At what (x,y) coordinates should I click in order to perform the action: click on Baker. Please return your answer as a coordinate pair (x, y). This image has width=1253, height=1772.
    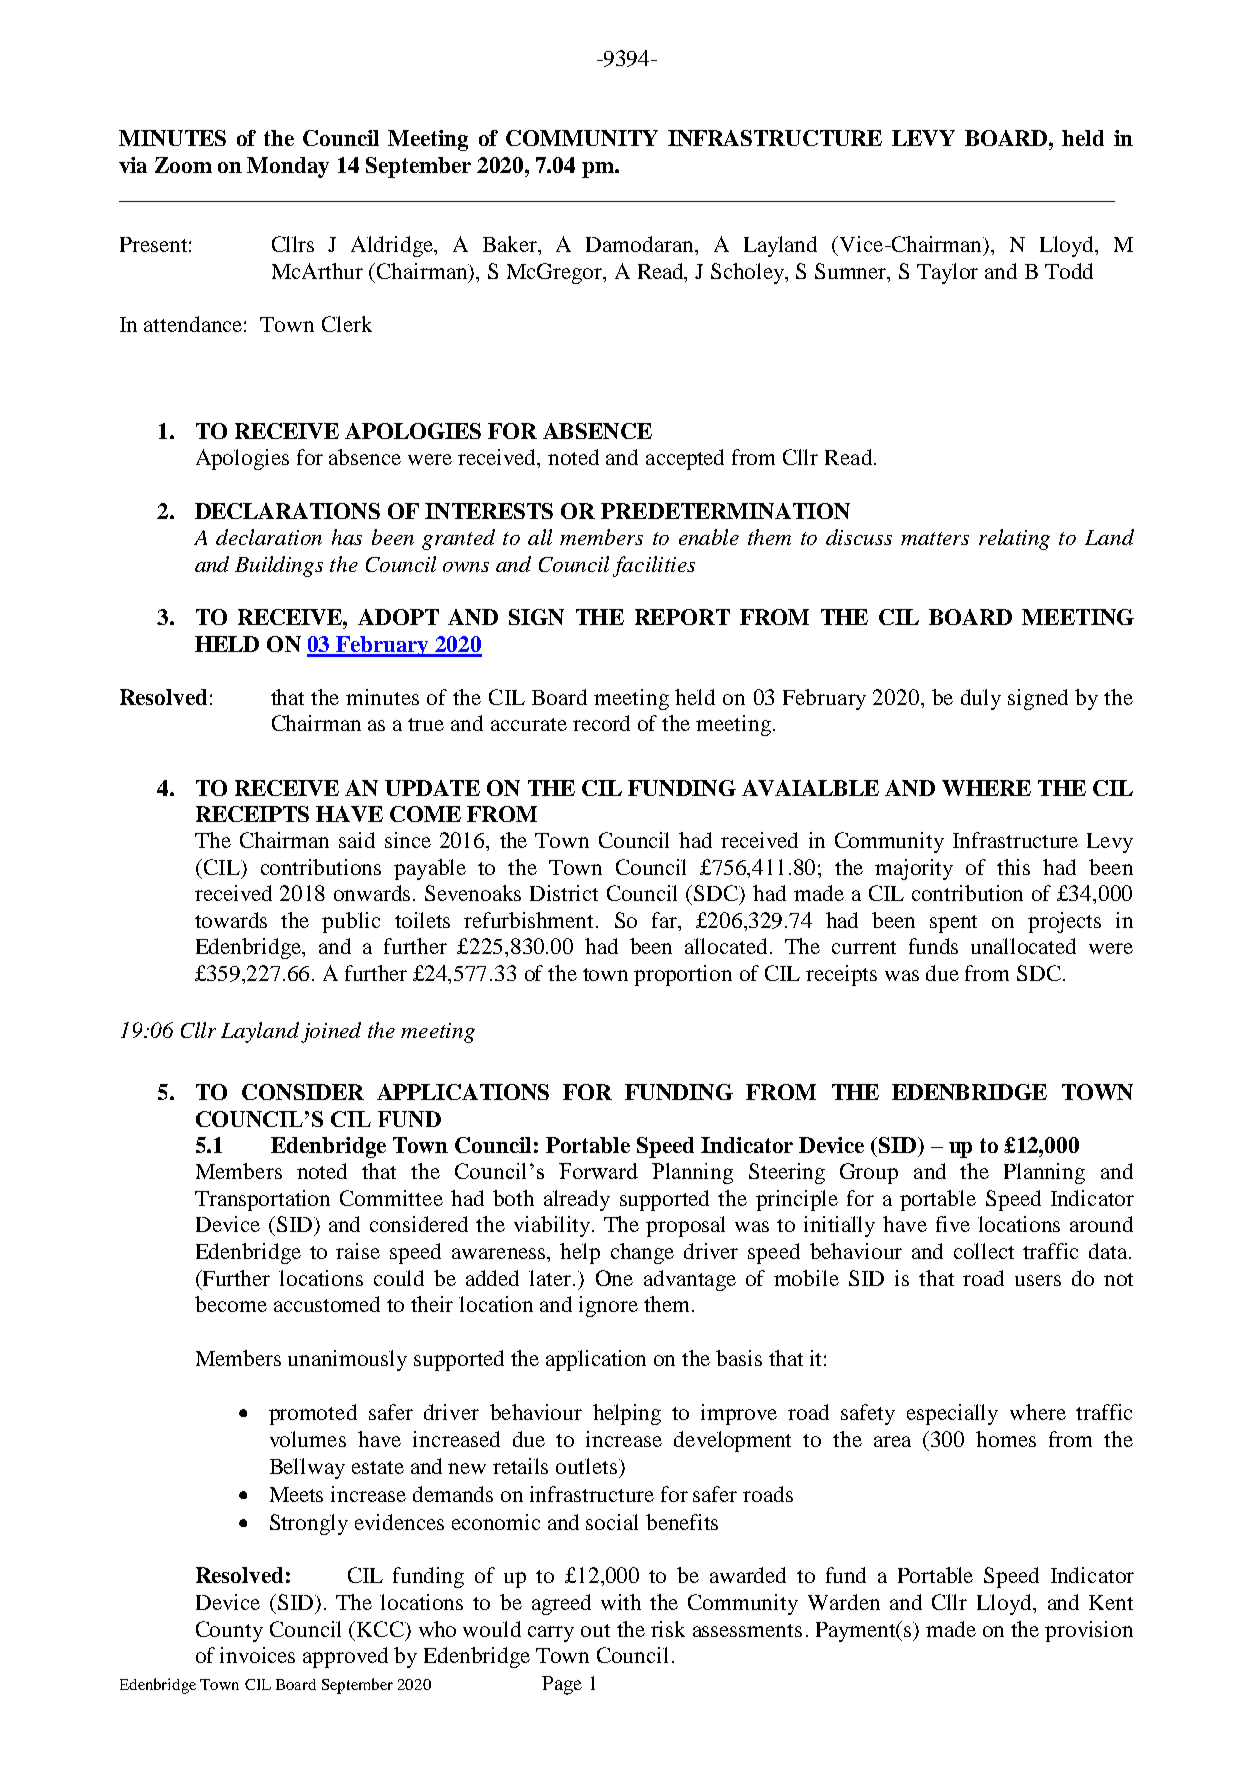
    Looking at the image, I should click on (511, 245).
